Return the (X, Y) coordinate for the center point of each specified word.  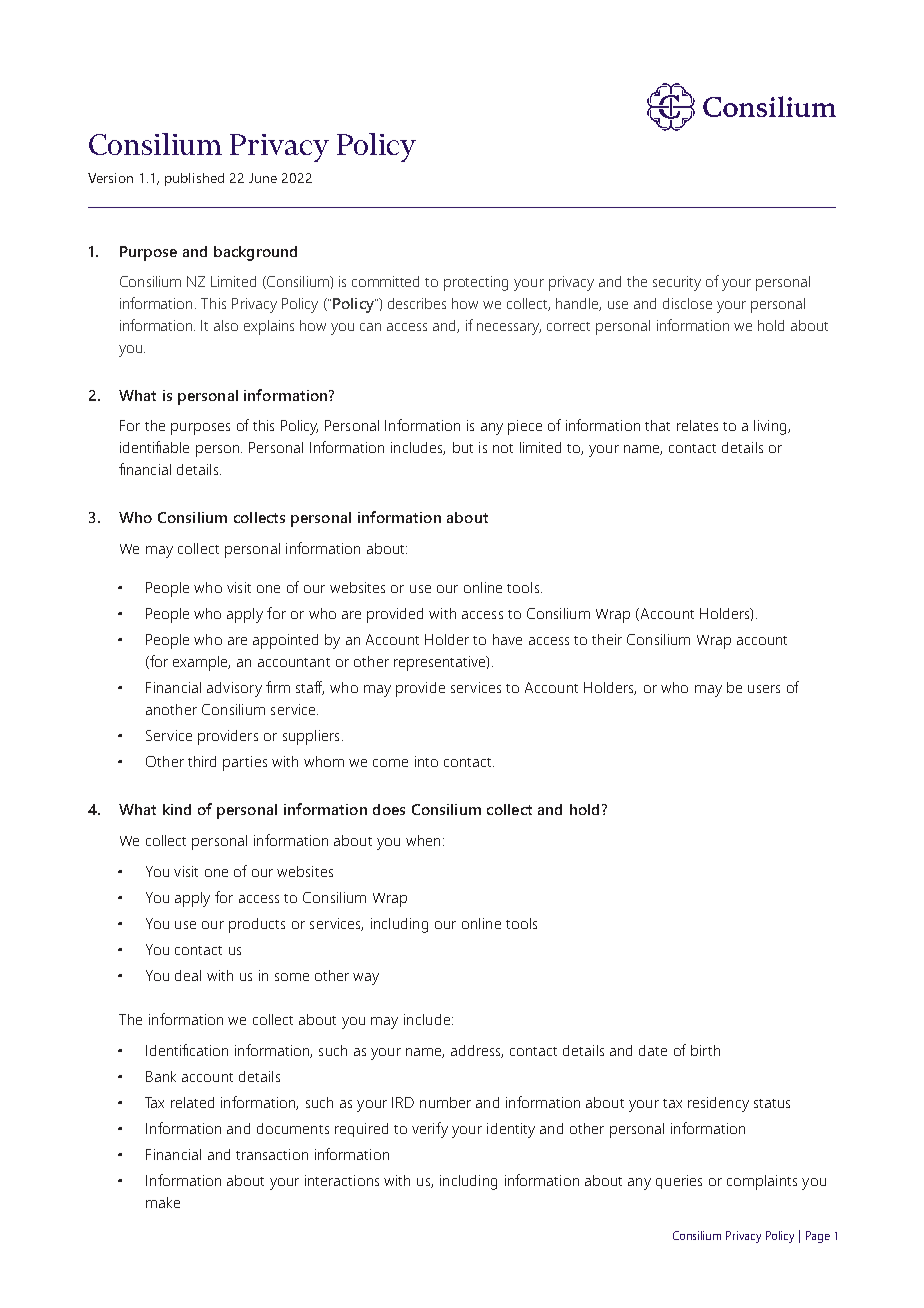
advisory (234, 689)
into (426, 761)
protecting (476, 283)
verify (430, 1130)
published (194, 179)
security (677, 283)
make (163, 1202)
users (764, 689)
